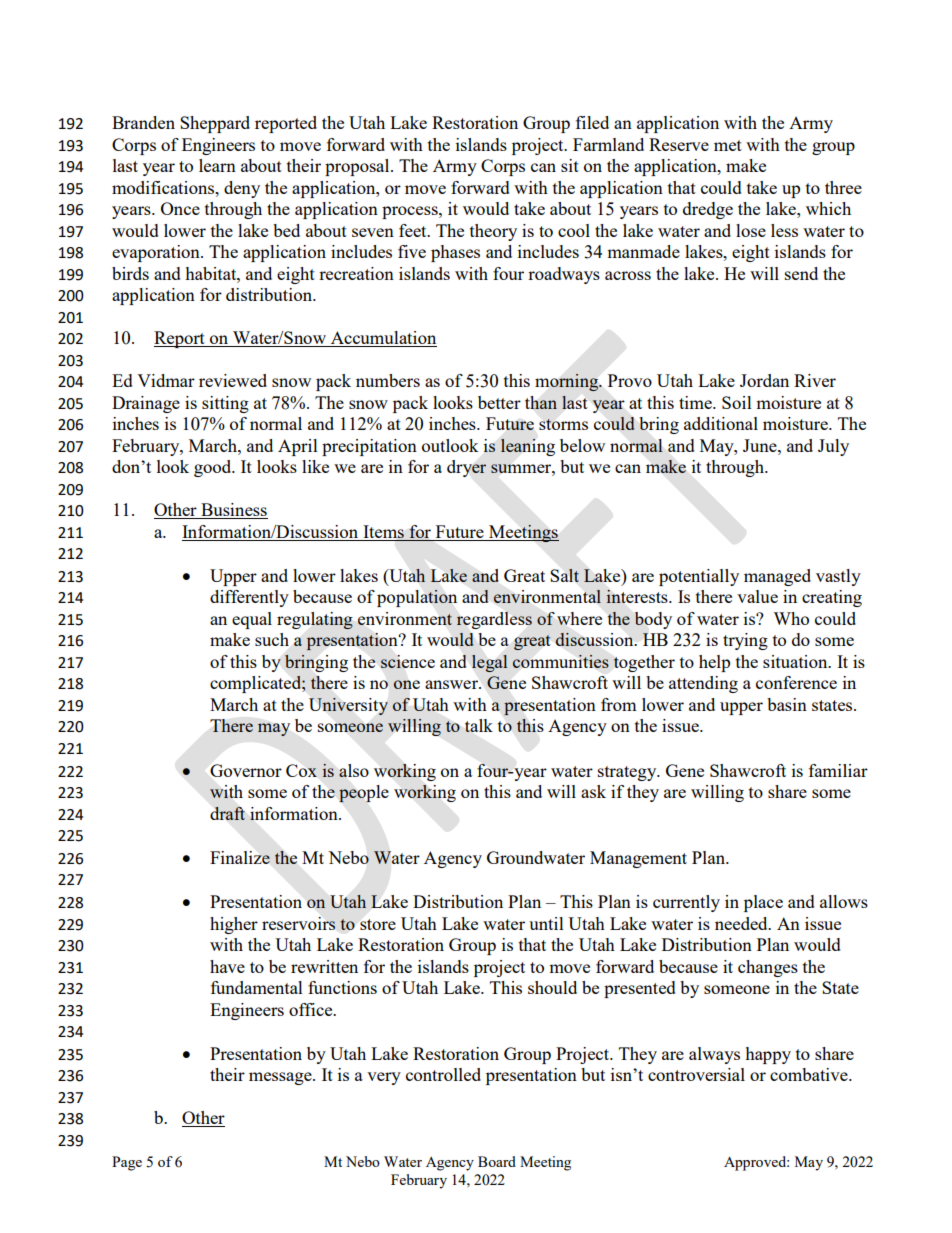 The height and width of the image is (1233, 952). I want to click on theory, so click(493, 232).
